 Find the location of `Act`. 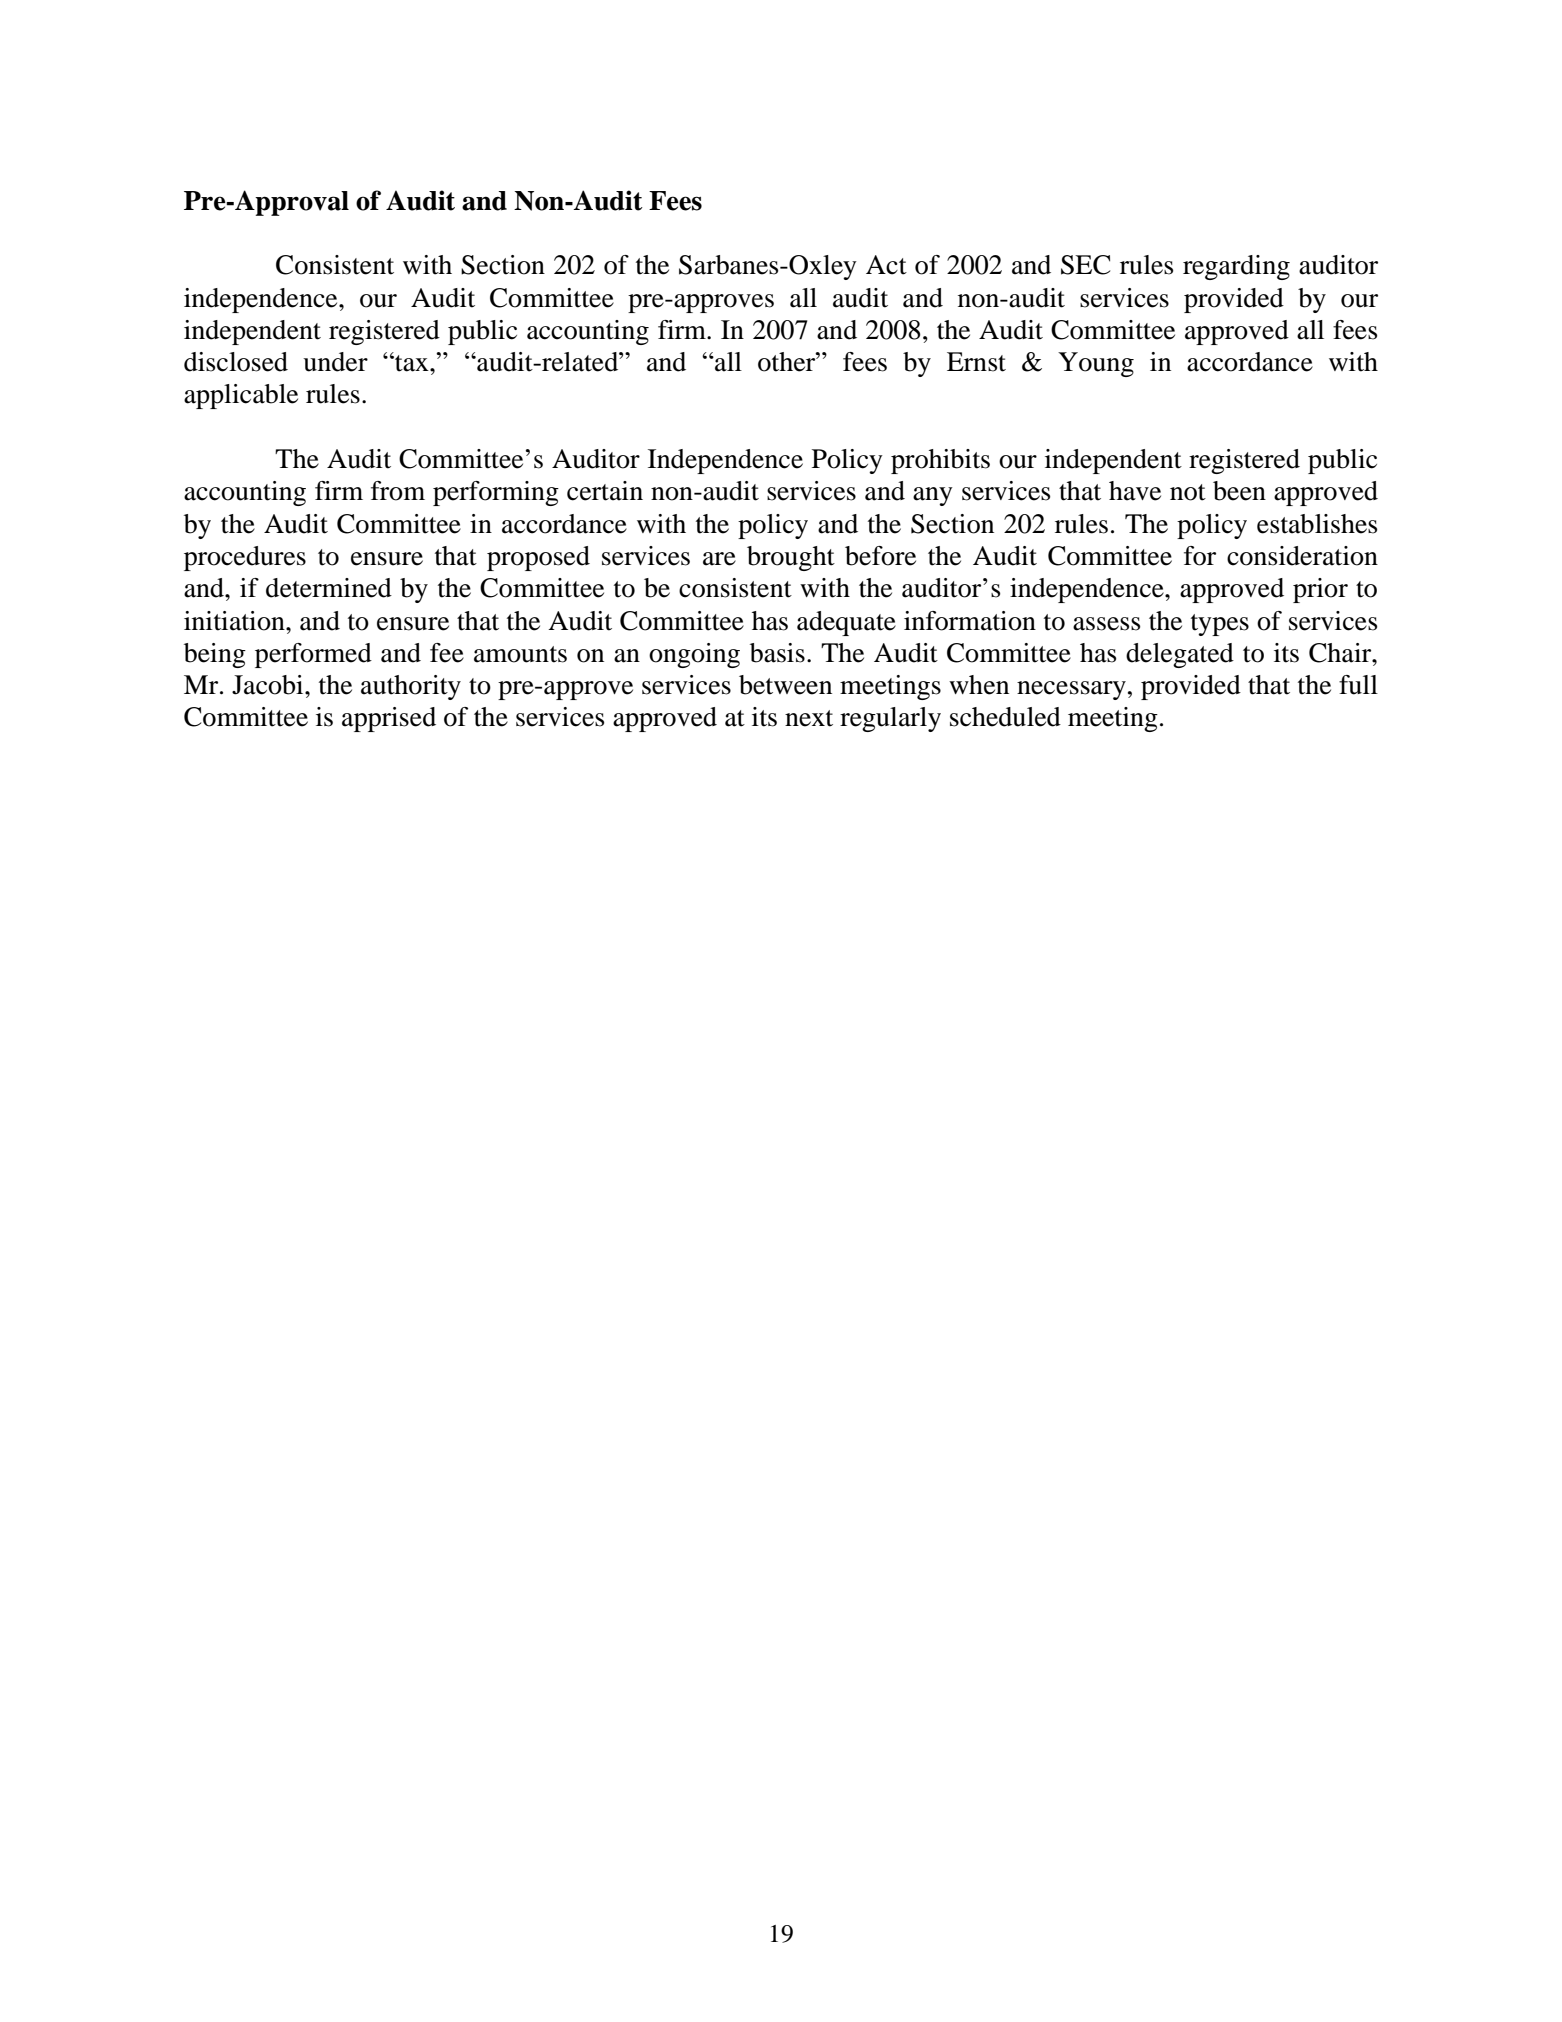

Act is located at coordinates (886, 265).
